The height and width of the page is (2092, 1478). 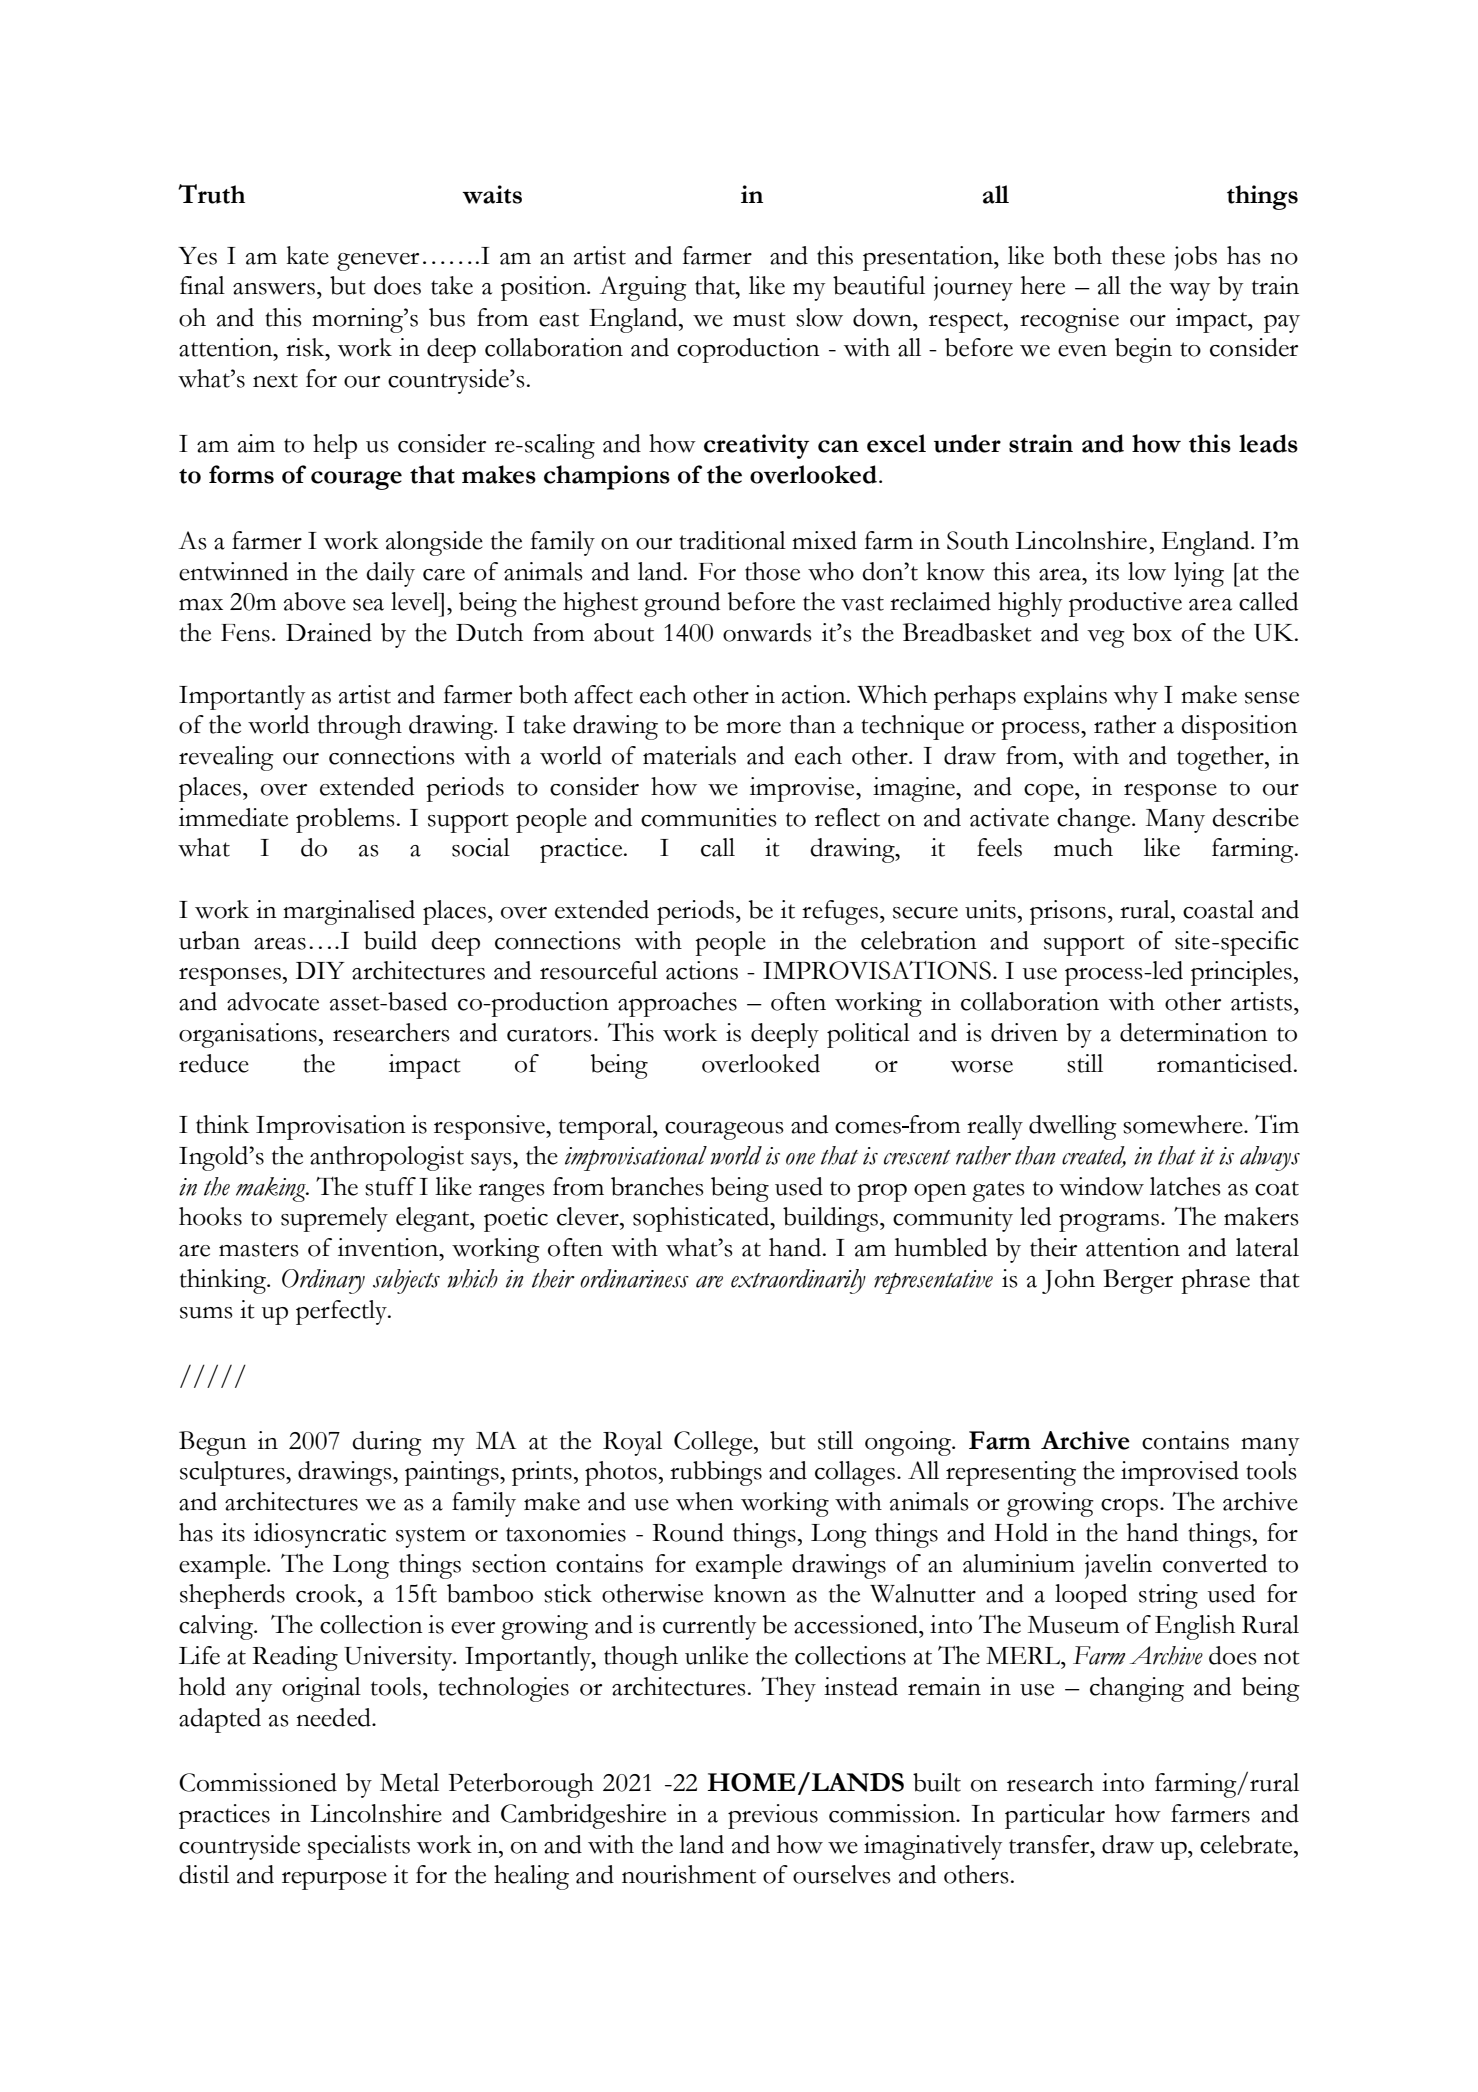 I want to click on these, so click(x=1138, y=255).
